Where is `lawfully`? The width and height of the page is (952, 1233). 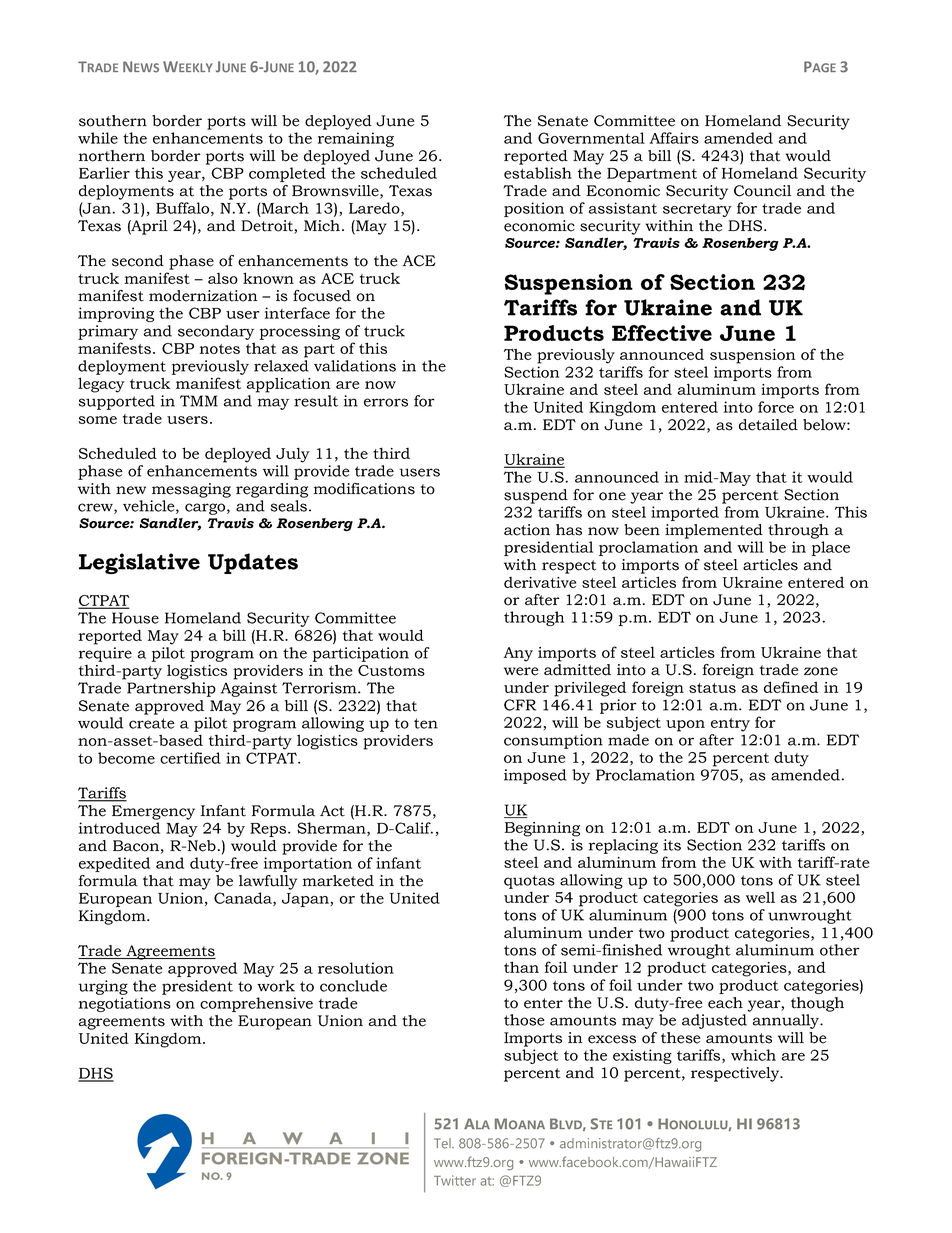 lawfully is located at coordinates (268, 882).
